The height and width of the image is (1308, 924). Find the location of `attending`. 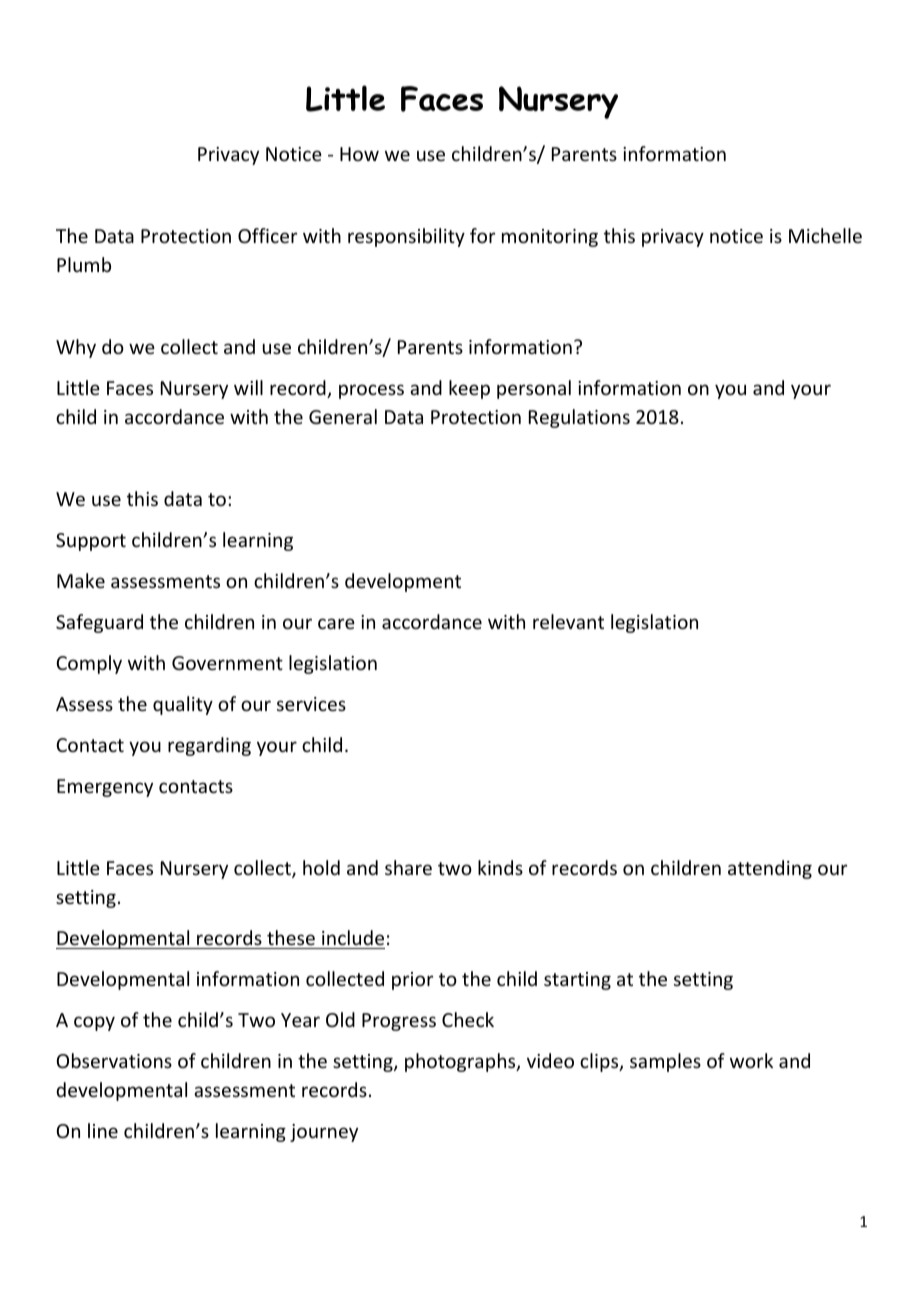

attending is located at coordinates (770, 869).
